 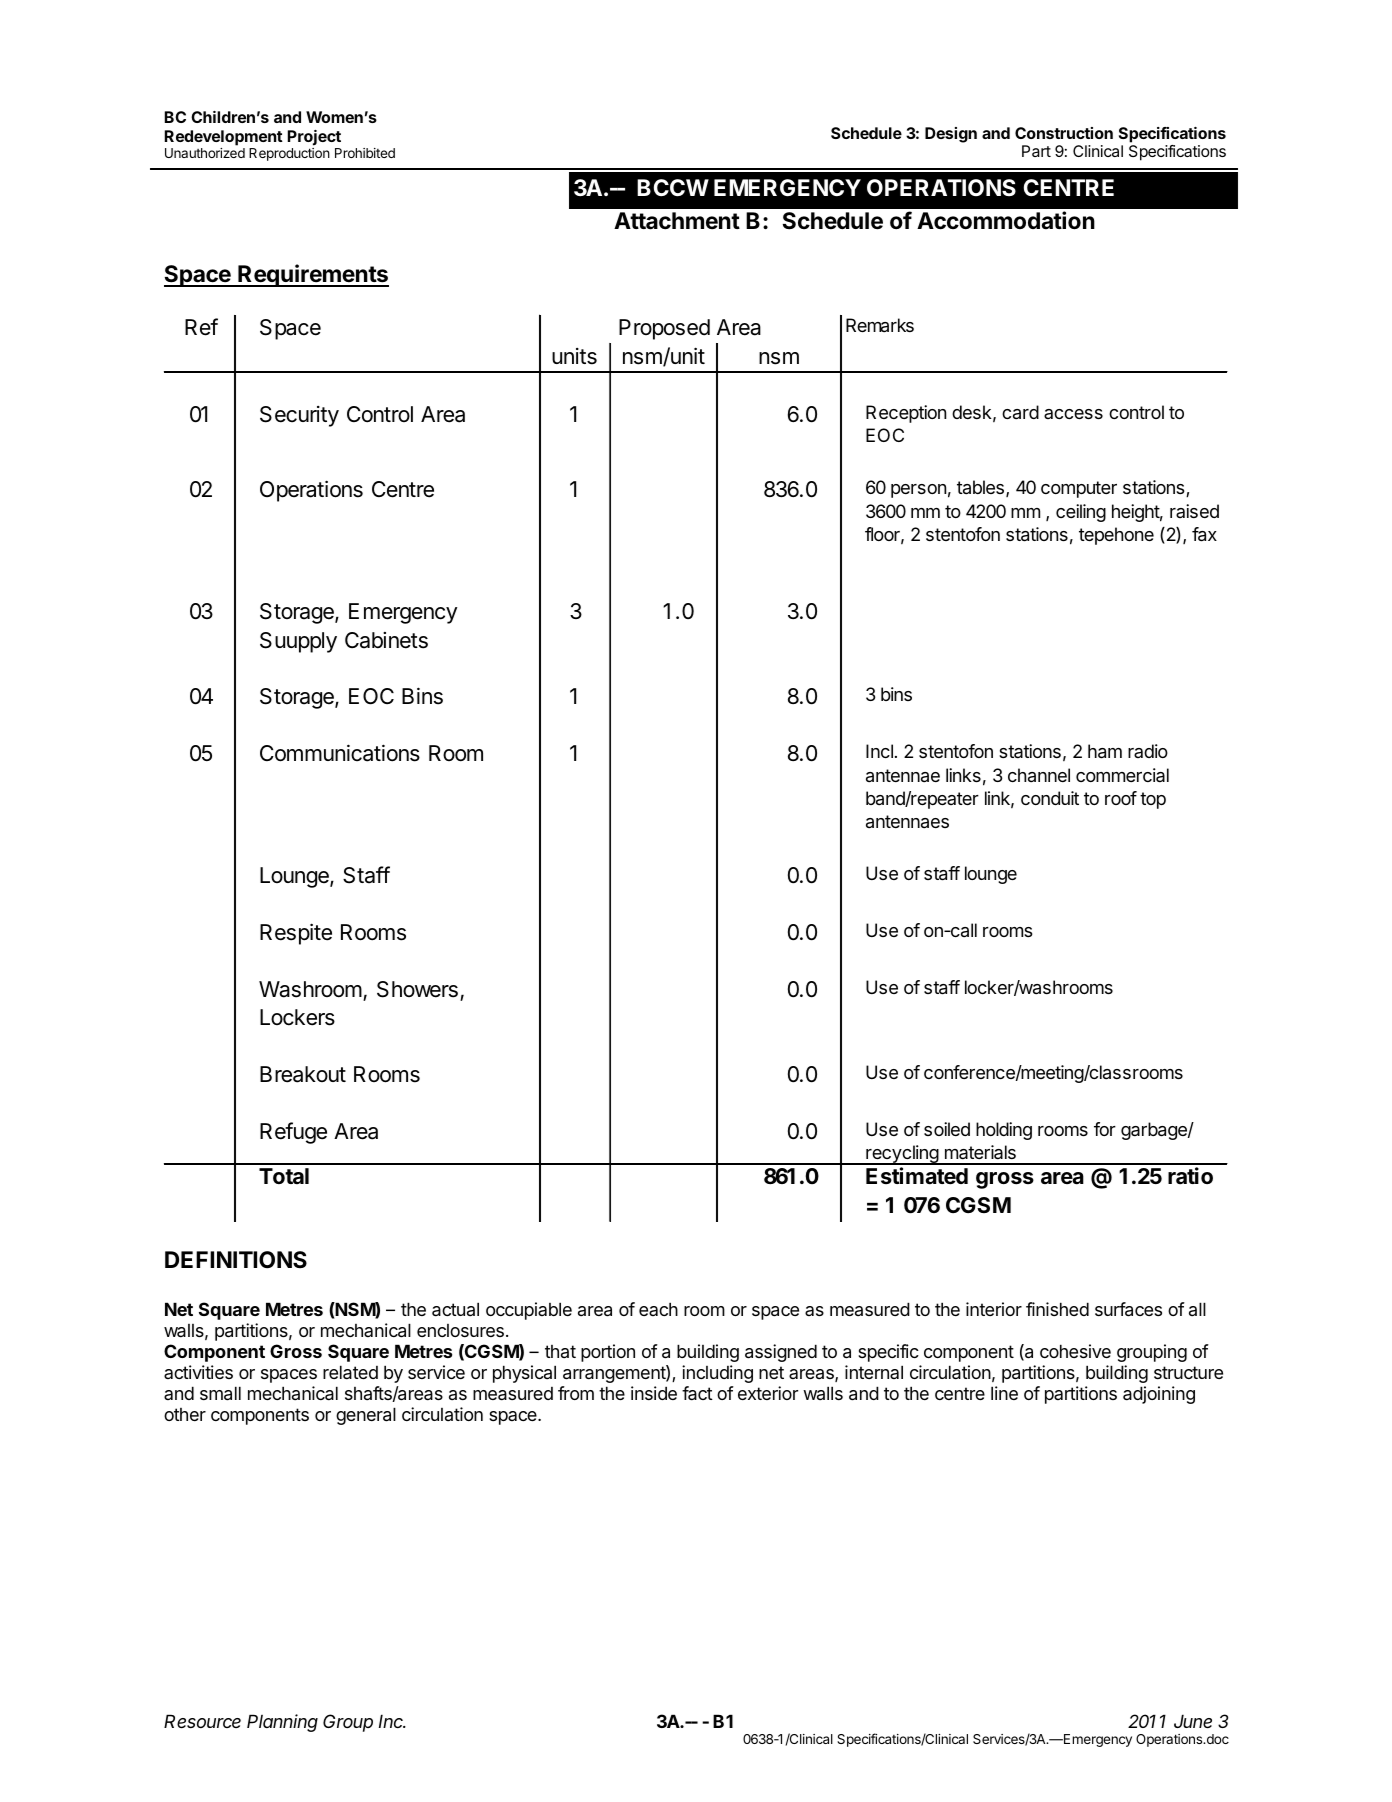 What do you see at coordinates (1050, 798) in the screenshot?
I see `conduit` at bounding box center [1050, 798].
